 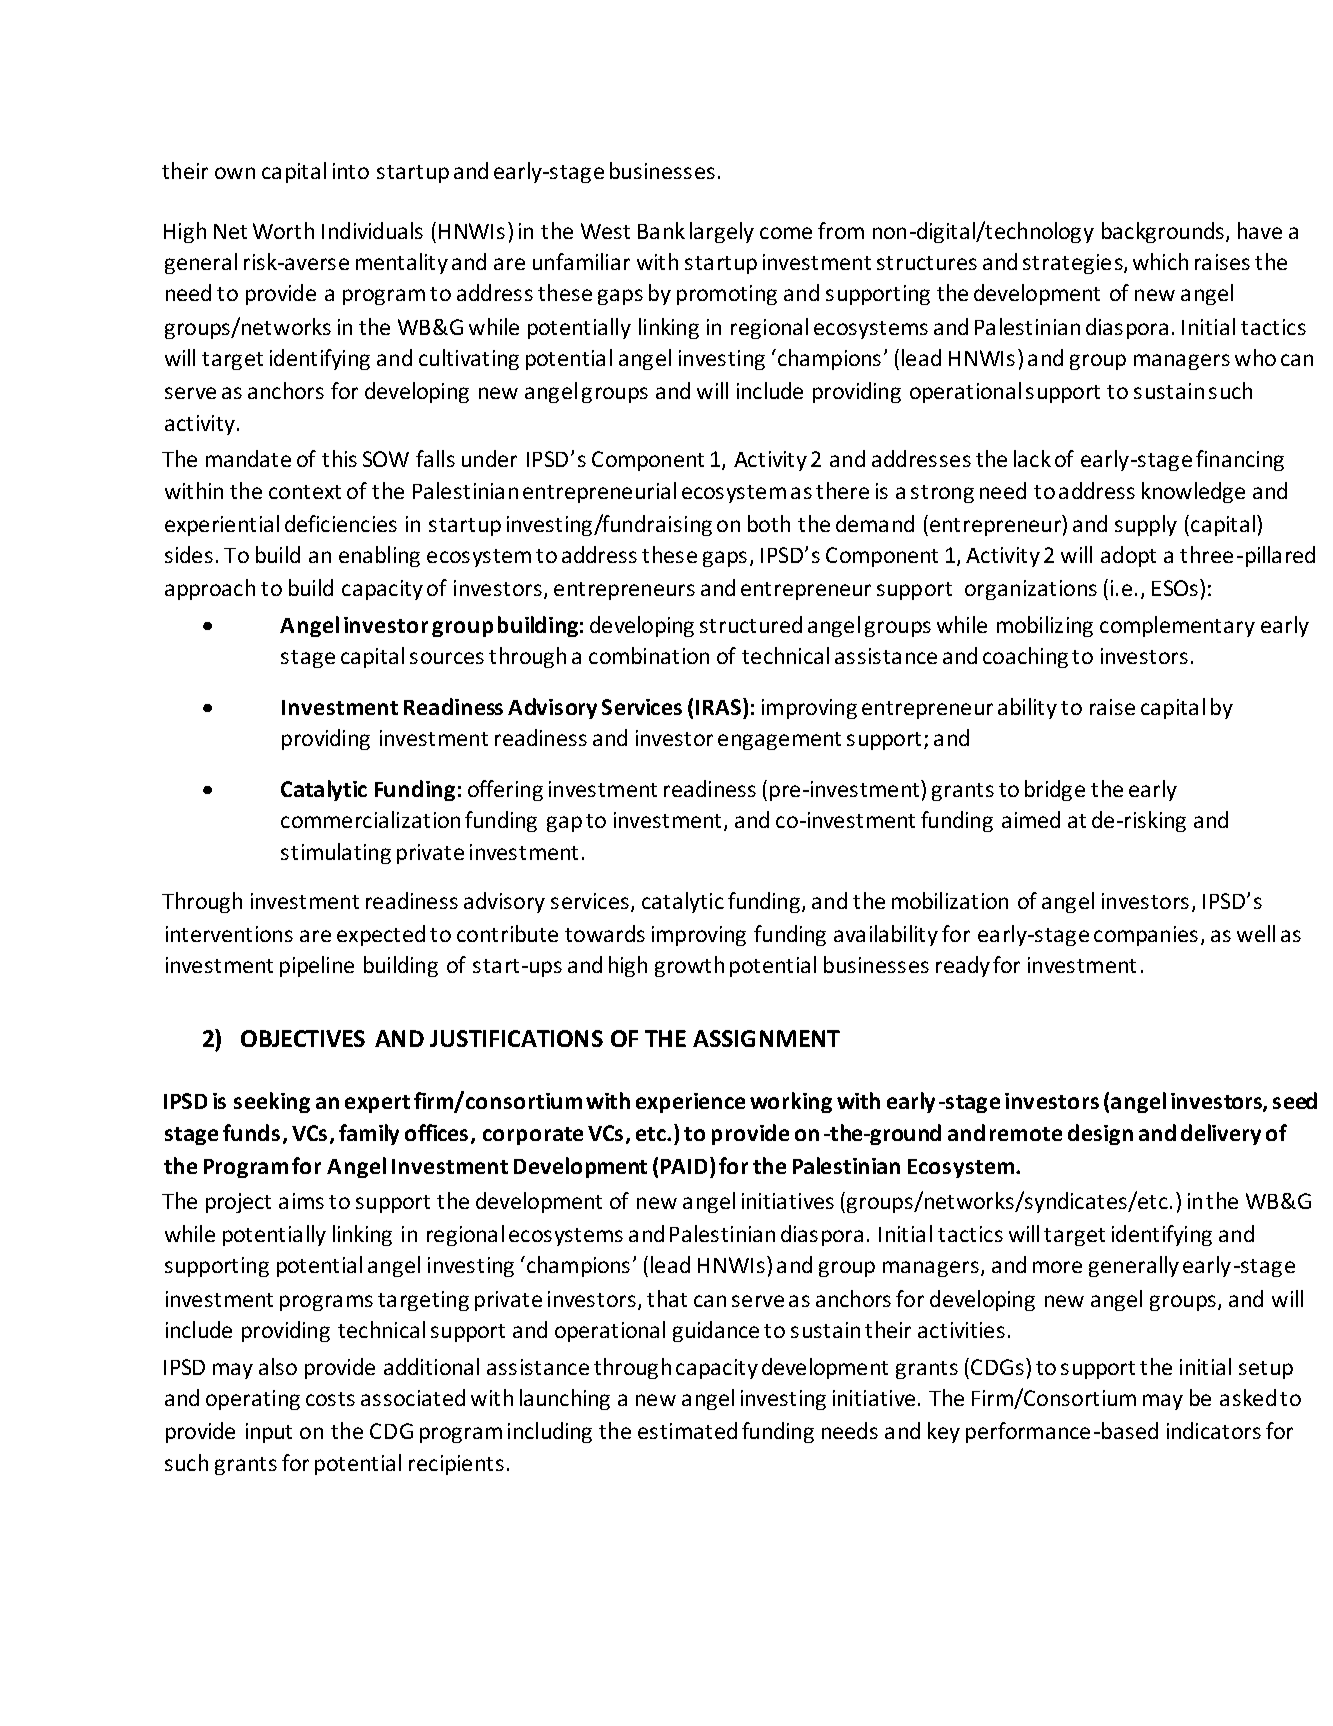 What do you see at coordinates (751, 624) in the screenshot?
I see `structured` at bounding box center [751, 624].
